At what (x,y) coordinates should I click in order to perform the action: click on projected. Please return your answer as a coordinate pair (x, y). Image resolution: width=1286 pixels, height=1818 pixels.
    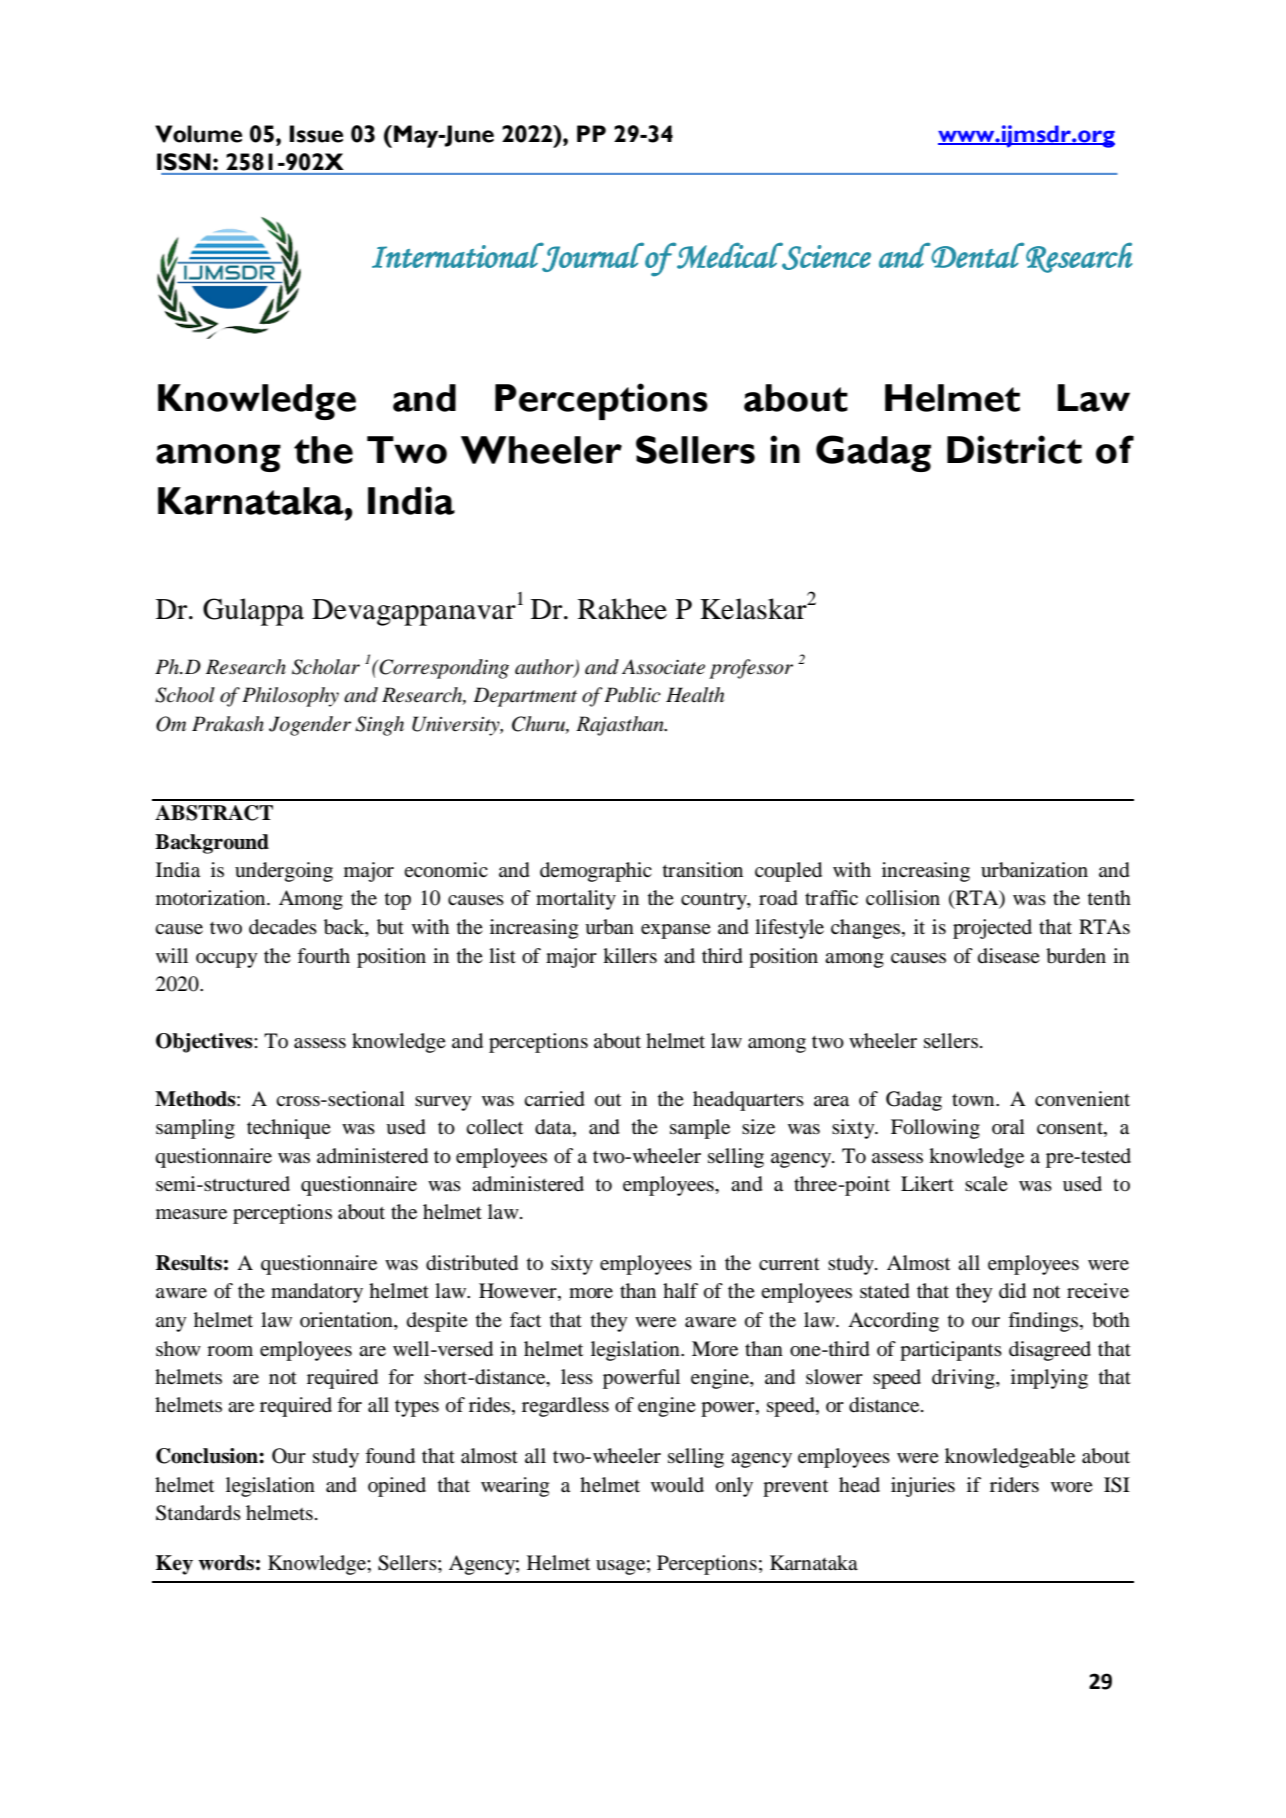
    Looking at the image, I should click on (992, 929).
